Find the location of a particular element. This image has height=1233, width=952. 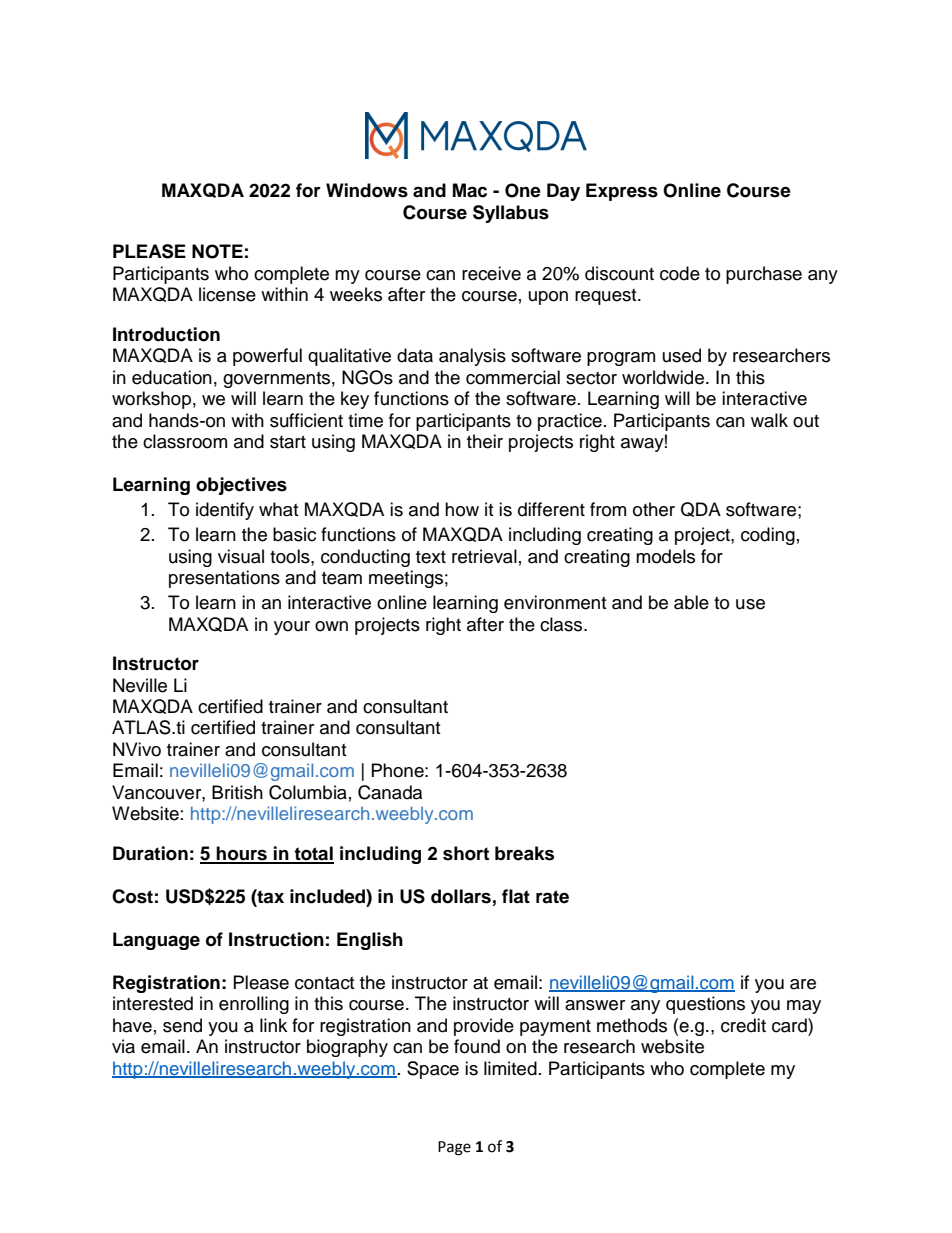

coding is located at coordinates (768, 536).
